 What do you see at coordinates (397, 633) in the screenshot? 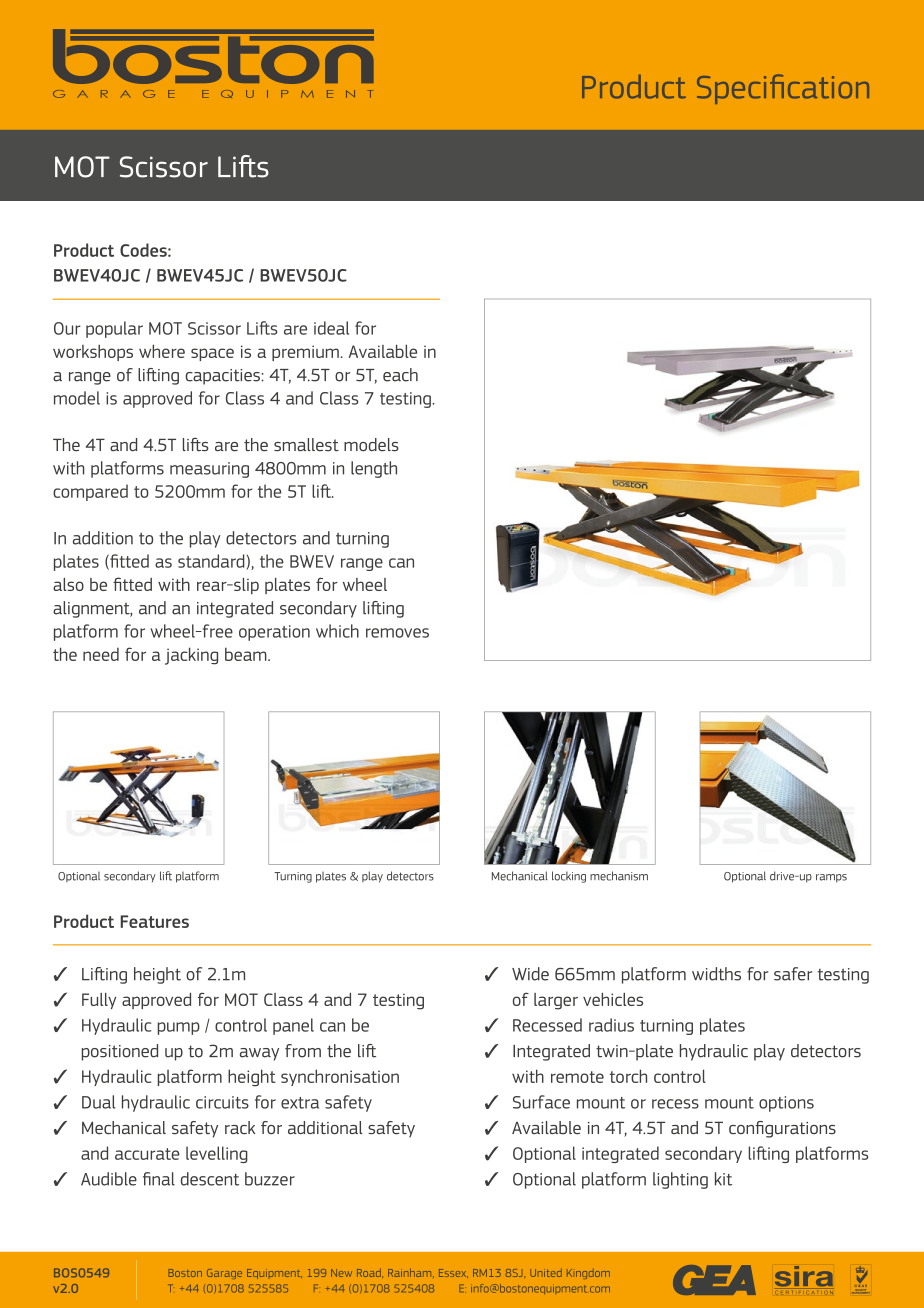
I see `removes` at bounding box center [397, 633].
